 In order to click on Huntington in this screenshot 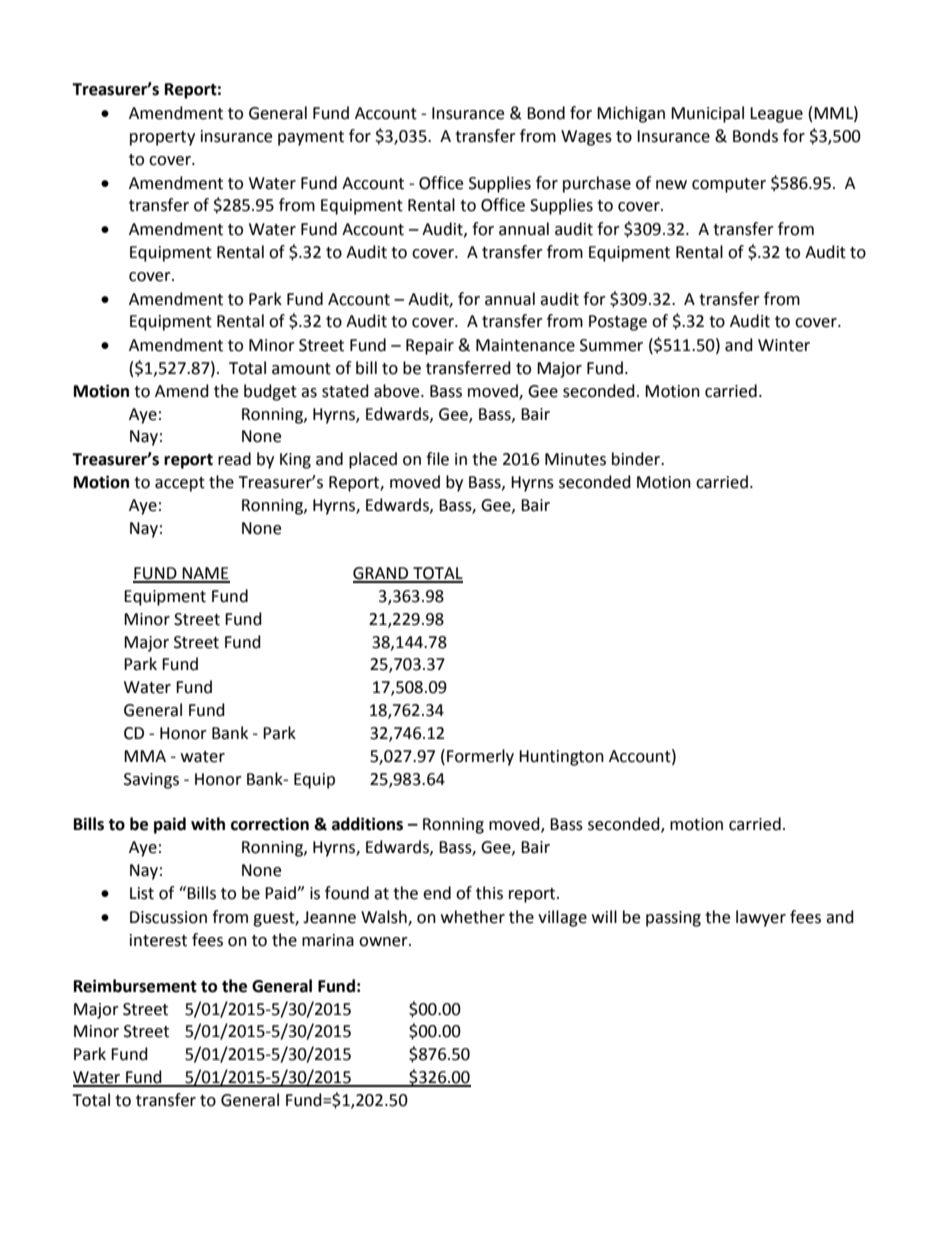, I will do `click(561, 758)`.
